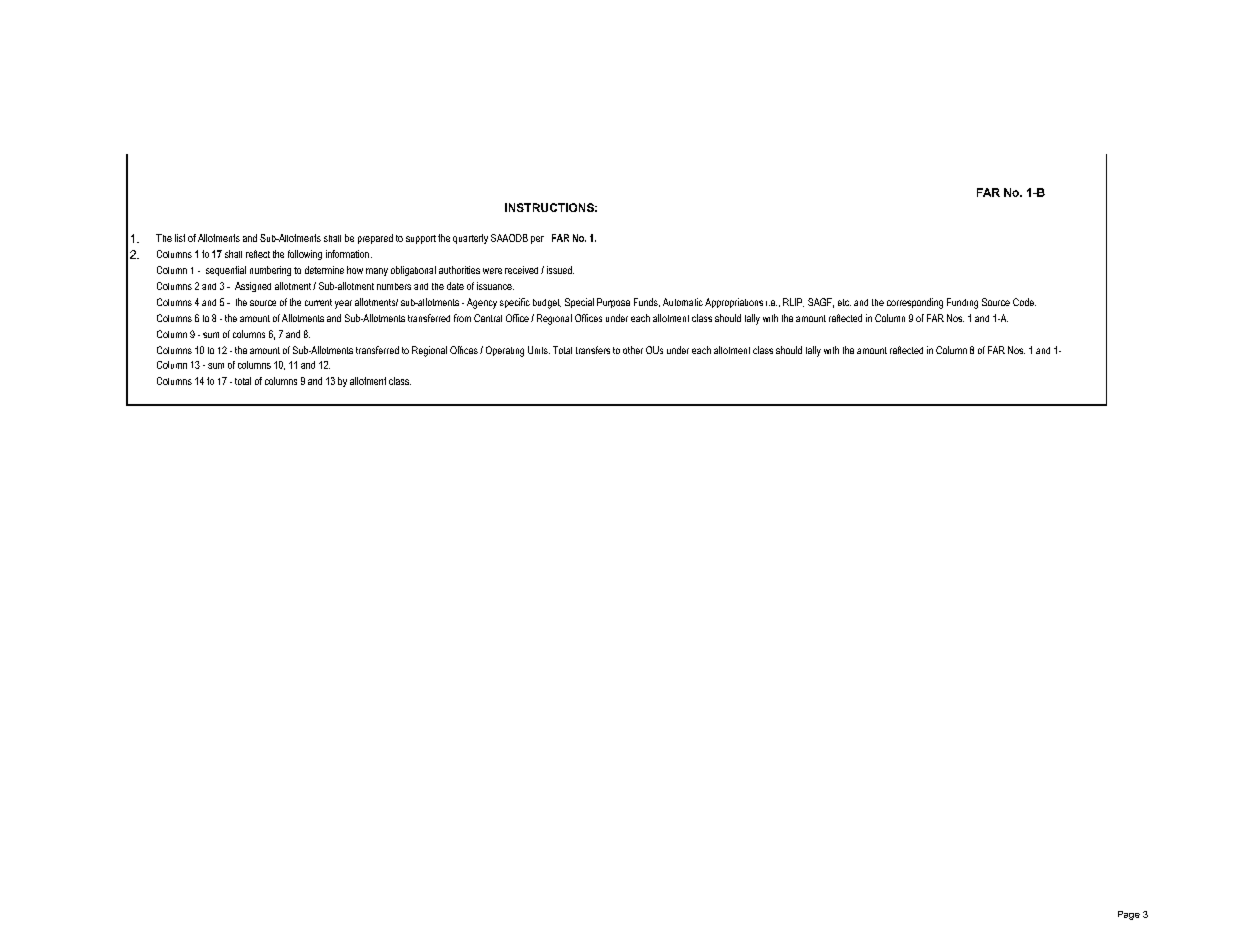 This page has height=952, width=1233. Describe the element at coordinates (633, 350) in the page. I see `other` at that location.
